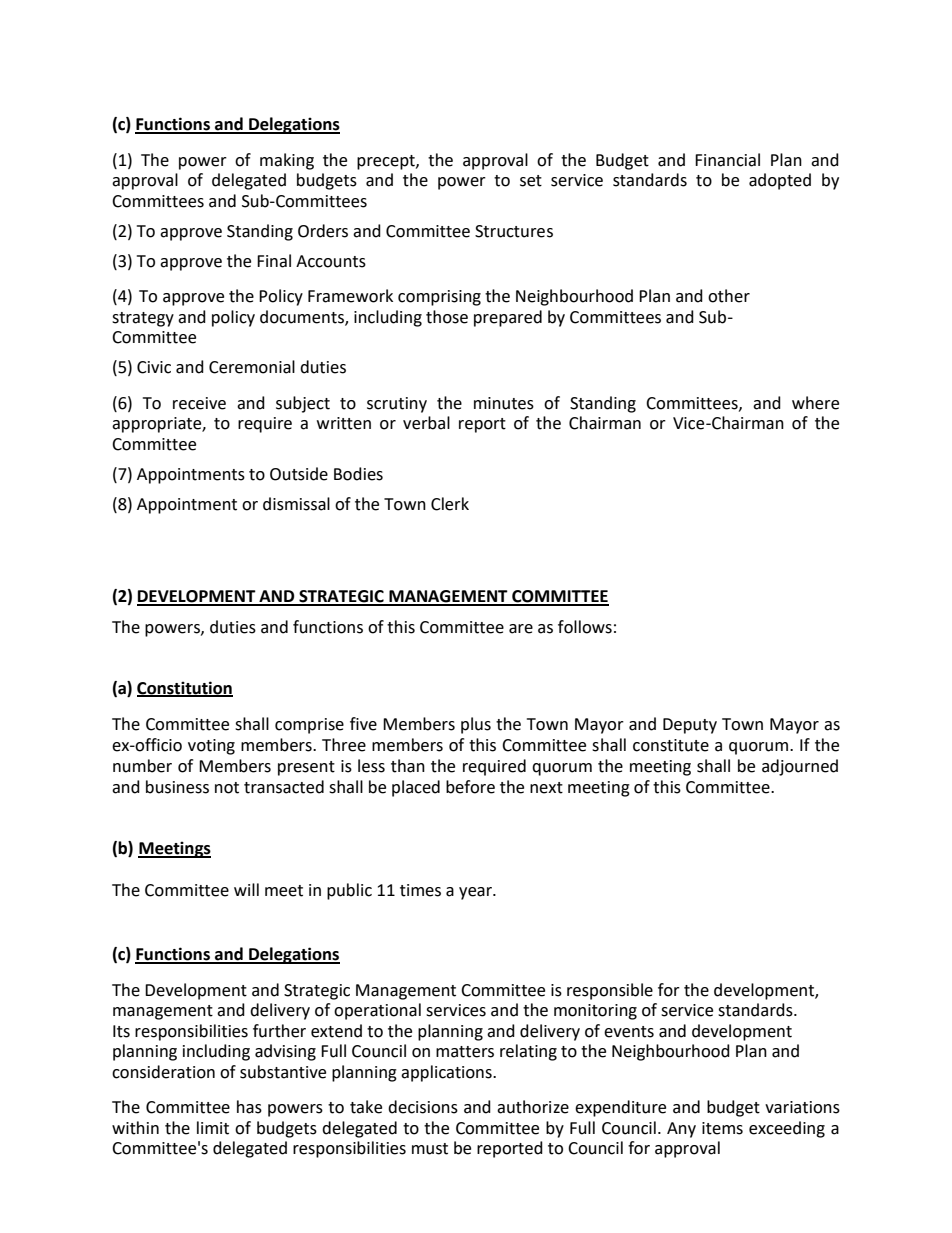  What do you see at coordinates (470, 787) in the screenshot?
I see `before` at bounding box center [470, 787].
